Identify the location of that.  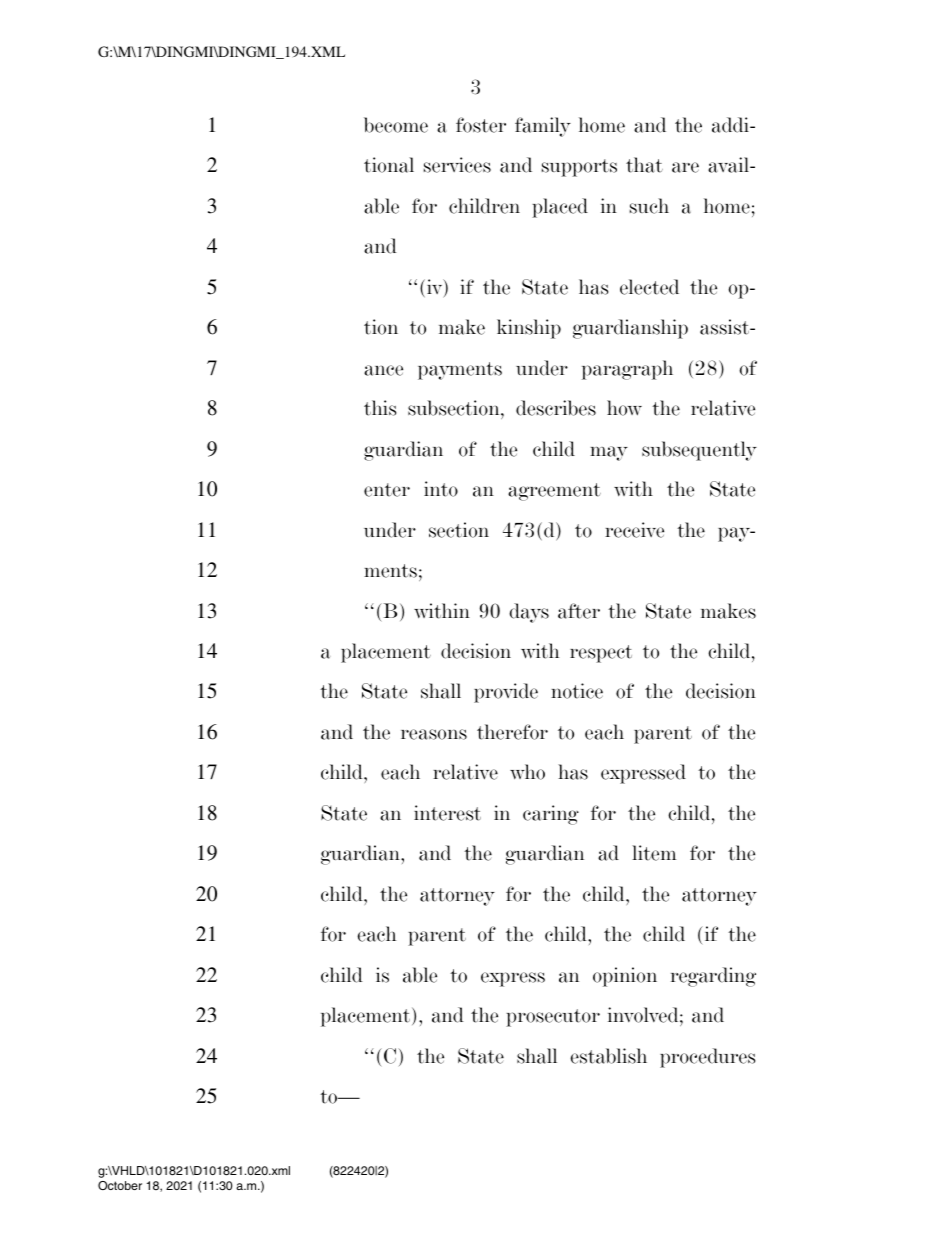
(644, 165).
